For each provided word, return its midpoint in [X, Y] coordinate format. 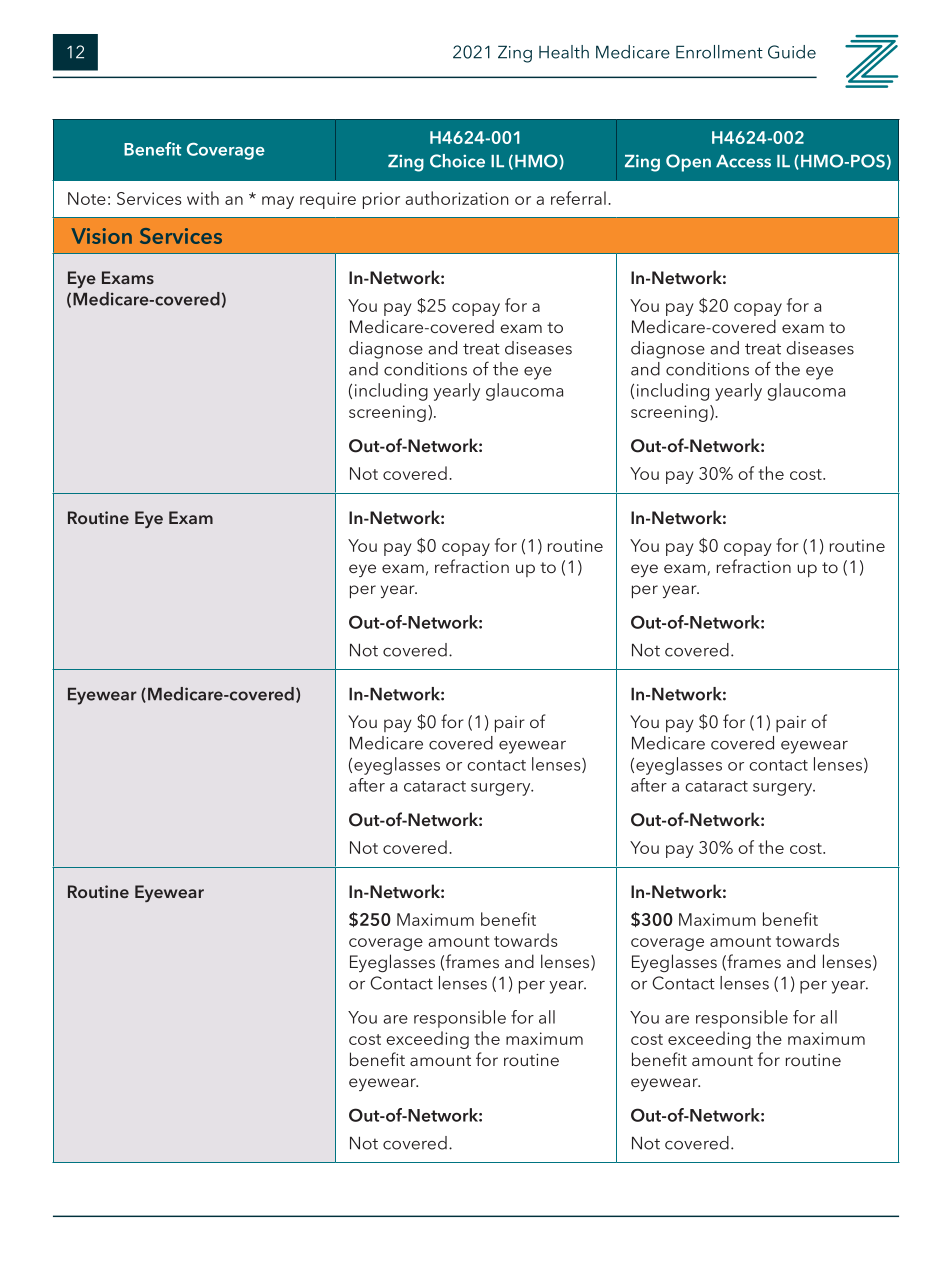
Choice [457, 161]
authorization [457, 198]
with [203, 198]
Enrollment [719, 52]
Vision [101, 236]
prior [381, 200]
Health [564, 52]
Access [743, 161]
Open [688, 163]
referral [578, 198]
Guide [792, 52]
